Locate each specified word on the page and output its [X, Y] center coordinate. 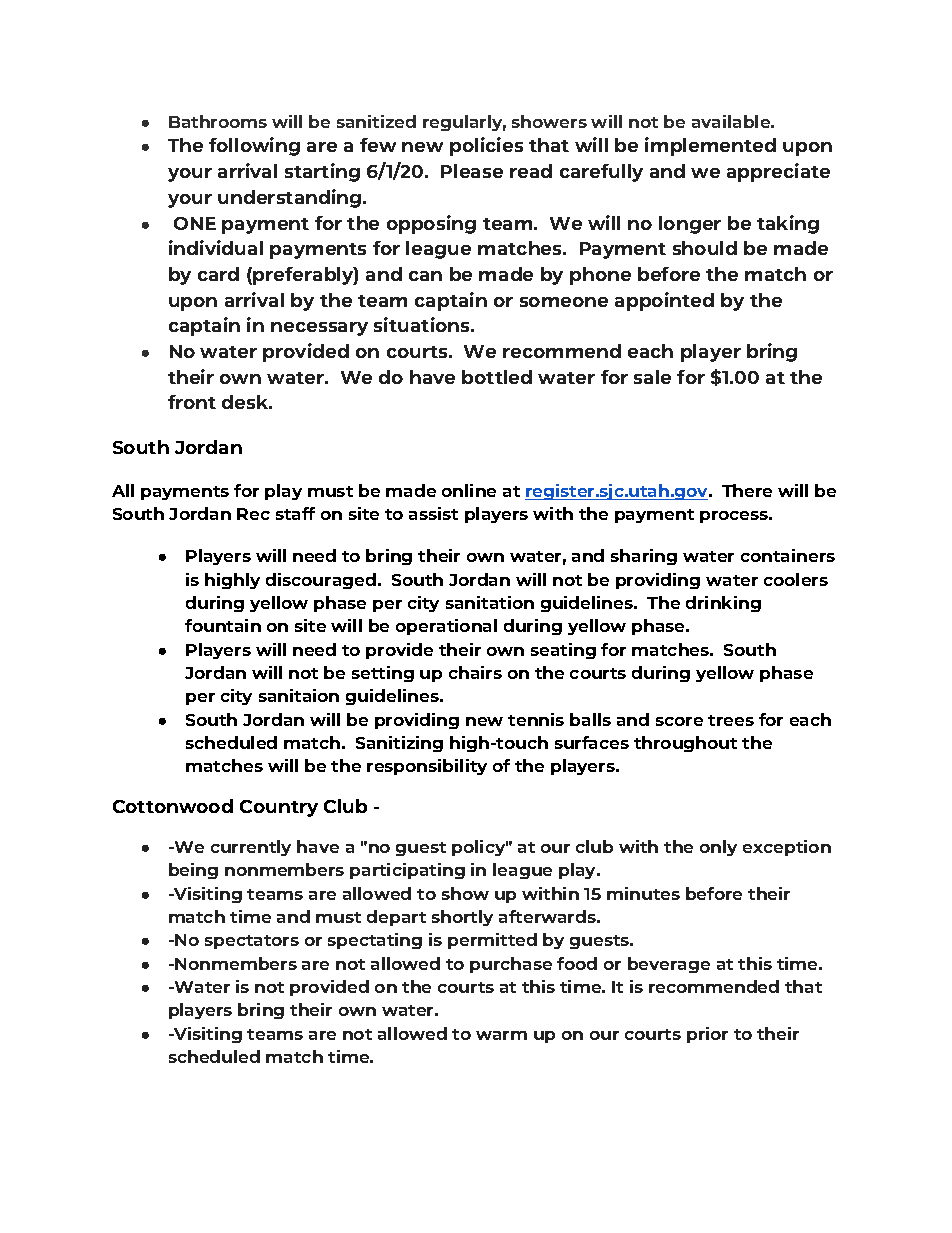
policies [486, 146]
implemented [710, 146]
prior [707, 1035]
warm [501, 1035]
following [254, 146]
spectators [252, 942]
